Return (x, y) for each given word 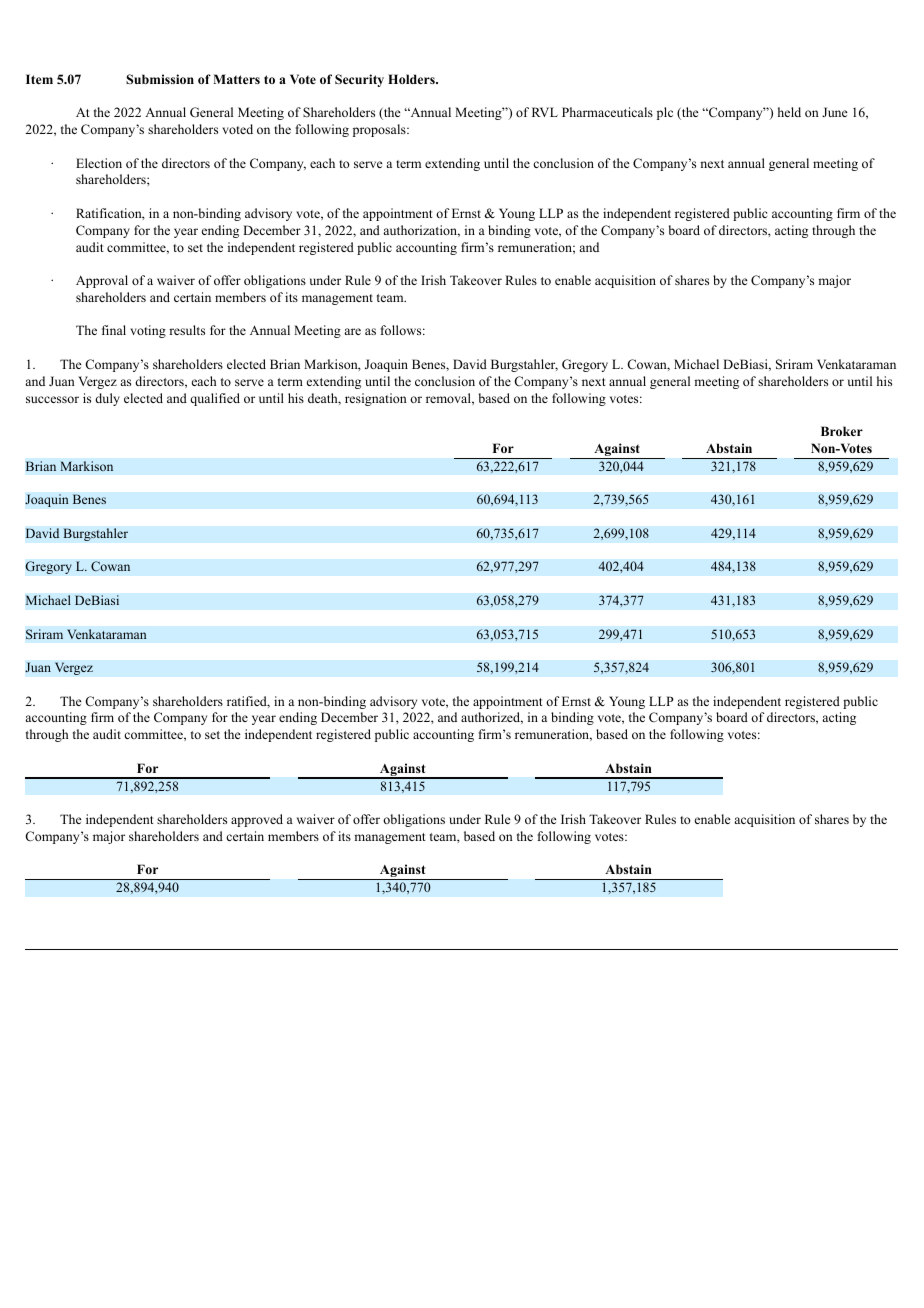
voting (148, 331)
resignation (376, 399)
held (789, 112)
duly (107, 399)
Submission (160, 79)
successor (52, 399)
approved (257, 820)
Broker (842, 431)
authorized (492, 718)
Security (359, 80)
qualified (215, 399)
